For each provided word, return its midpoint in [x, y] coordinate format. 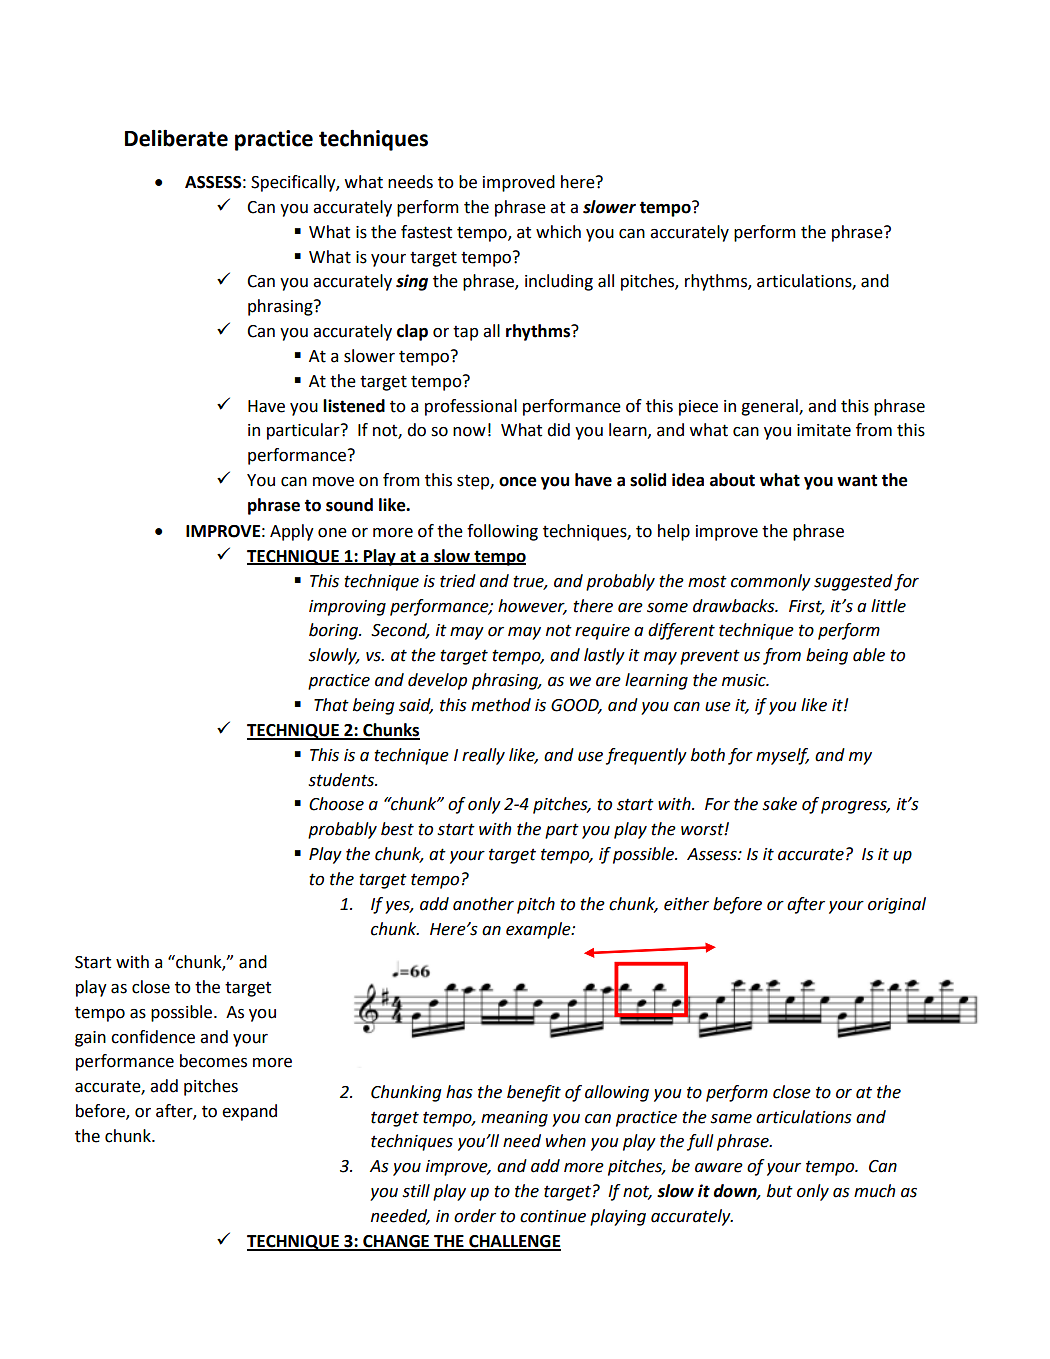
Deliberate [176, 138]
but [780, 1191]
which [558, 232]
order [475, 1216]
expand [249, 1112]
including [559, 282]
